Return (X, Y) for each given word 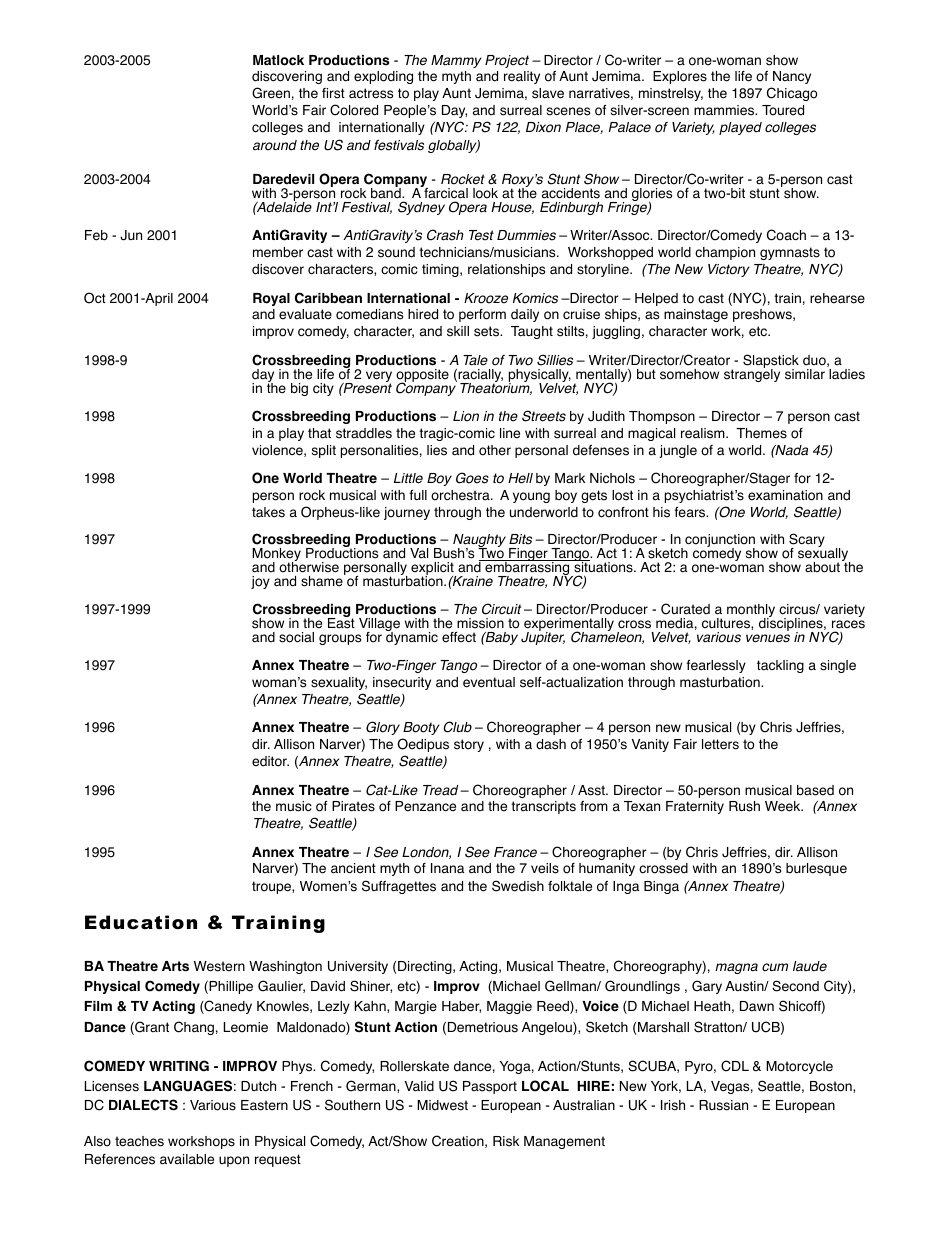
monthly (751, 612)
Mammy (456, 61)
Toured (783, 110)
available (187, 1159)
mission (480, 623)
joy (260, 582)
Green (271, 93)
